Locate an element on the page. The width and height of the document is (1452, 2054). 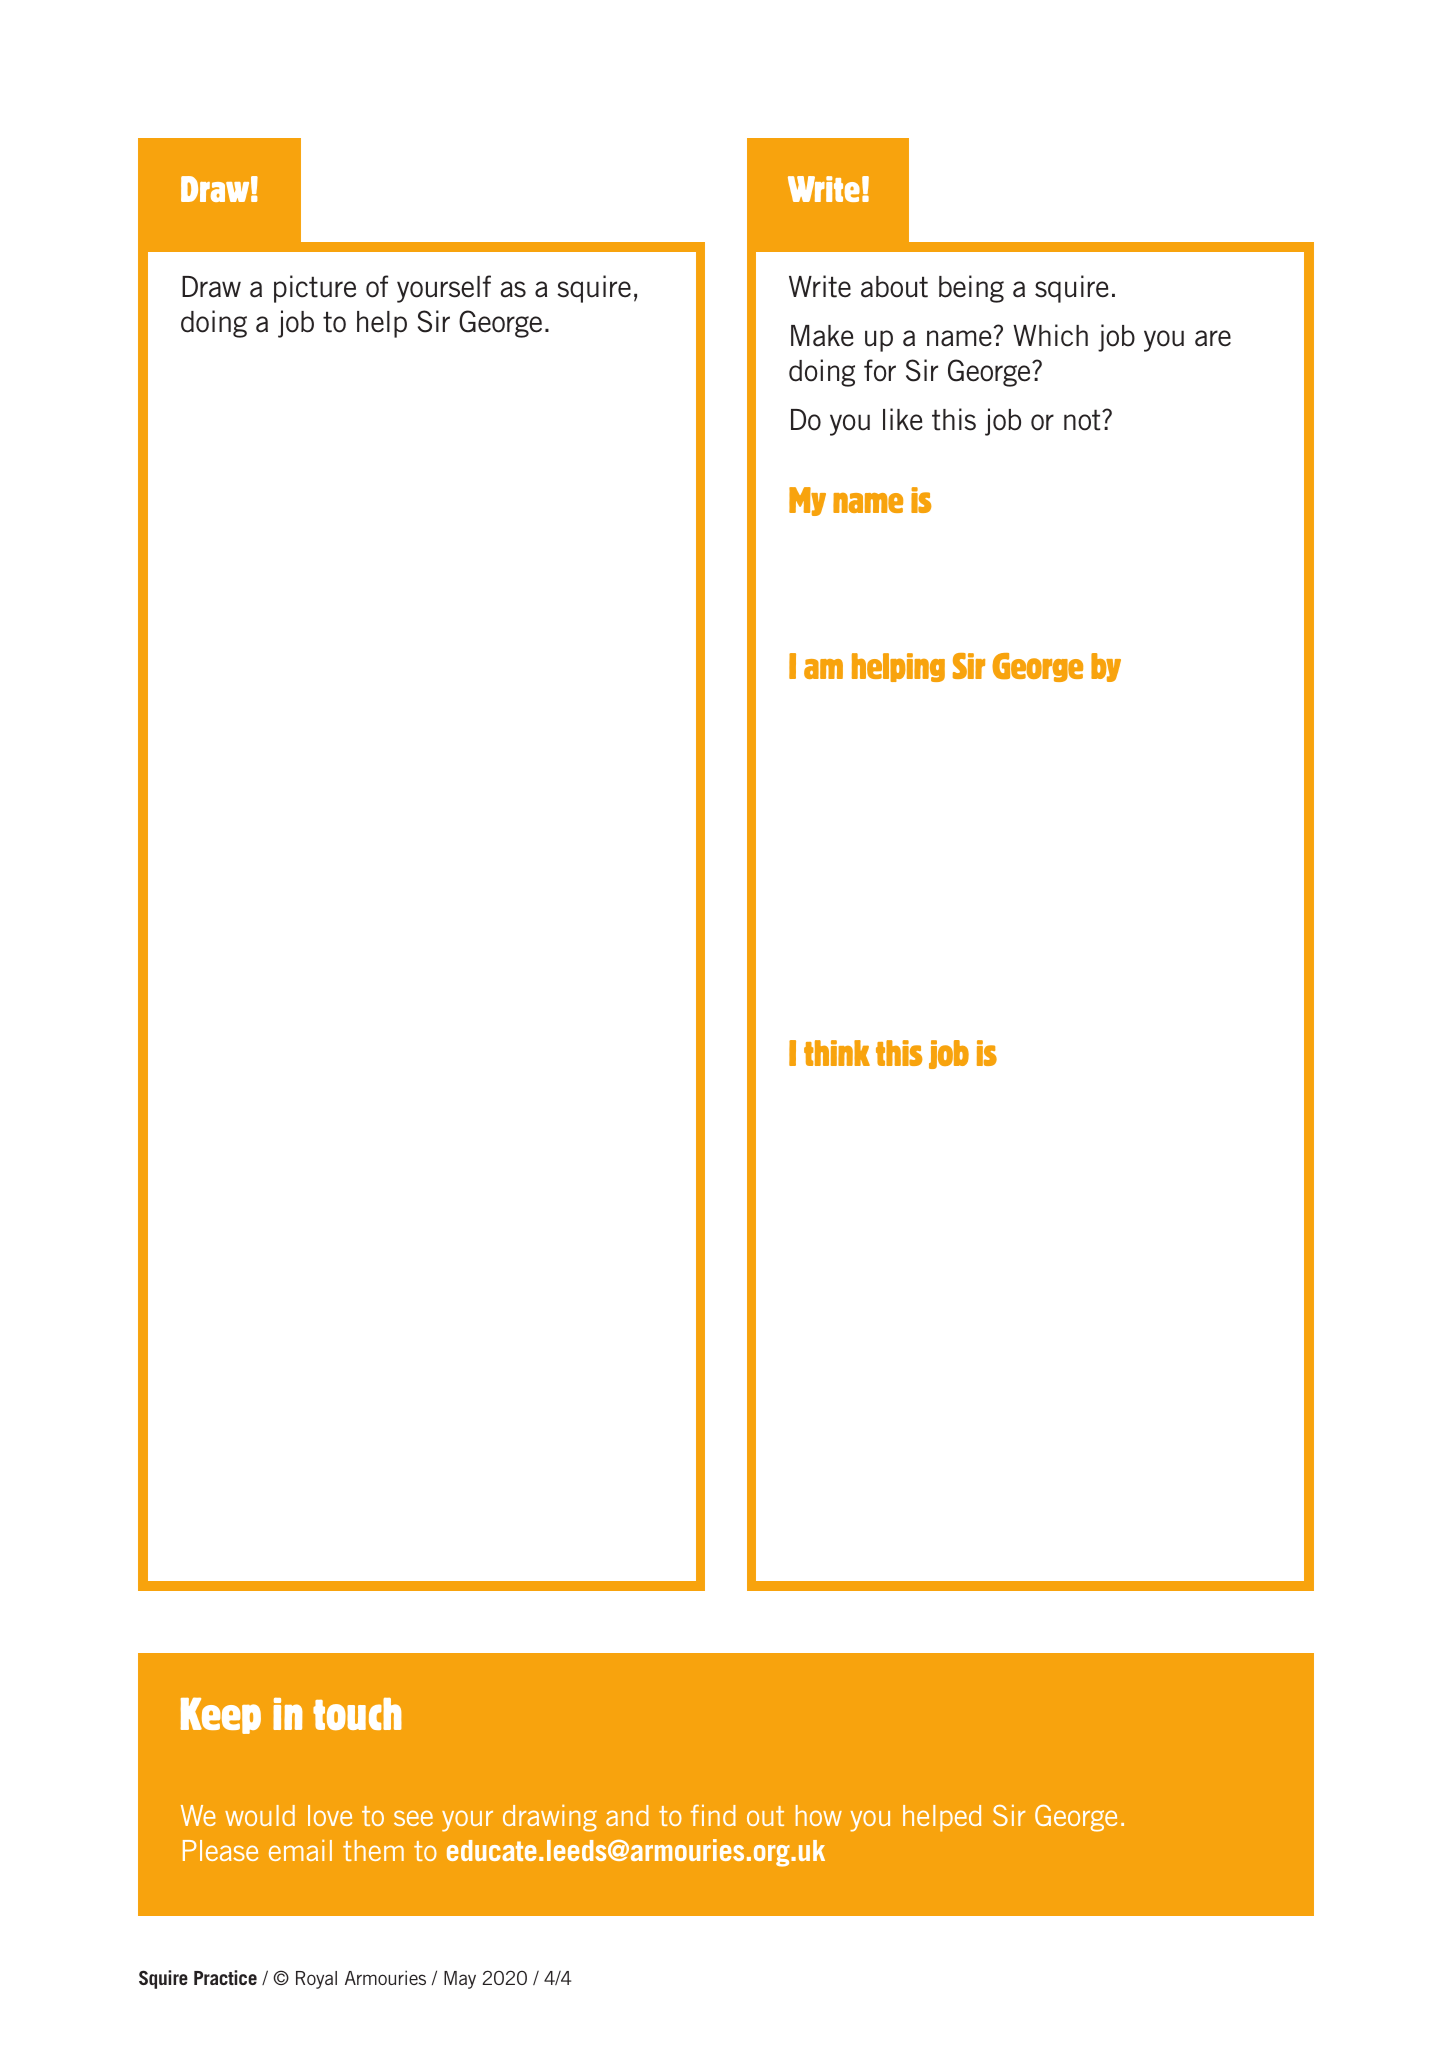
May is located at coordinates (460, 1980).
